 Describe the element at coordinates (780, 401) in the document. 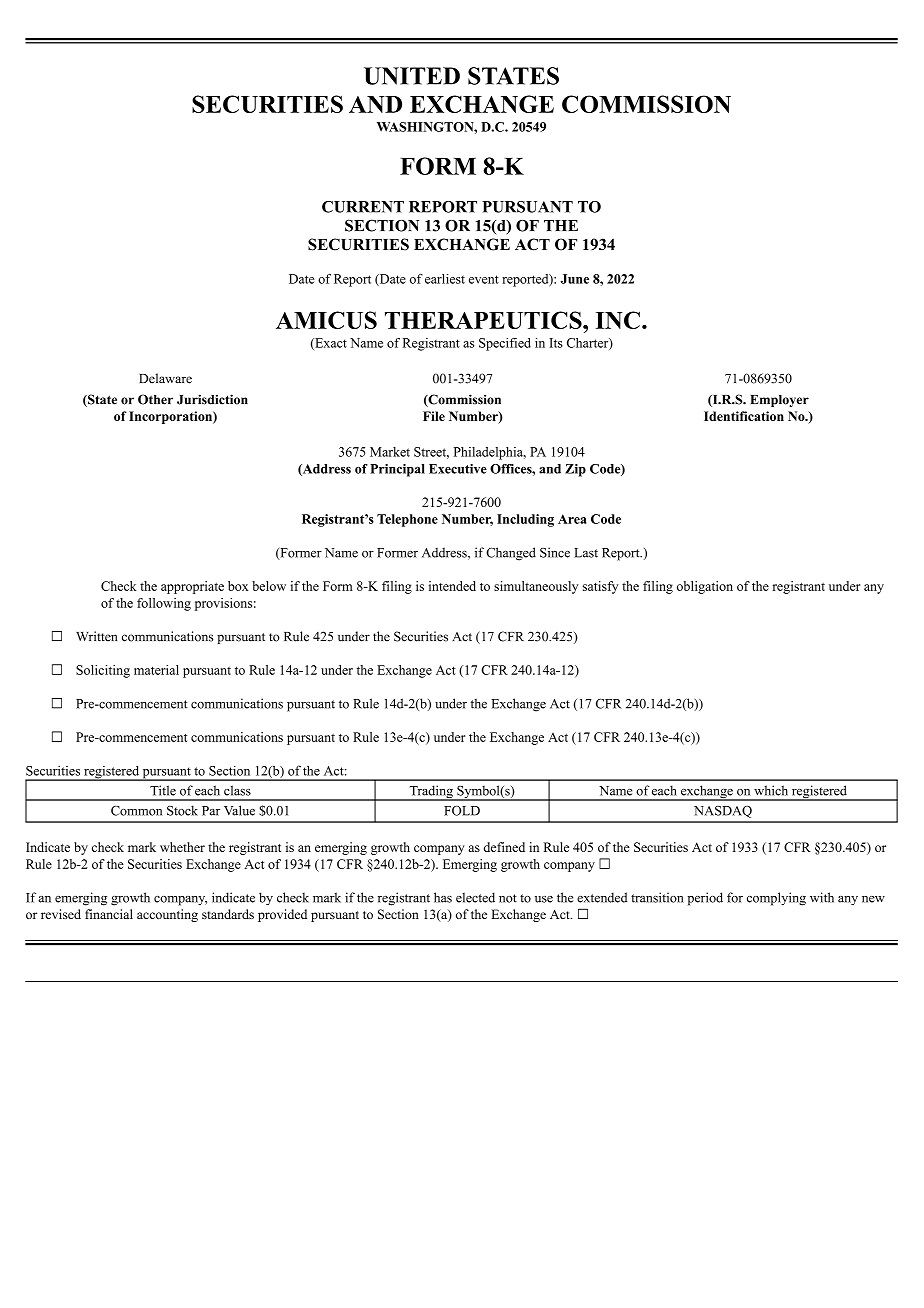

I see `Employer` at that location.
